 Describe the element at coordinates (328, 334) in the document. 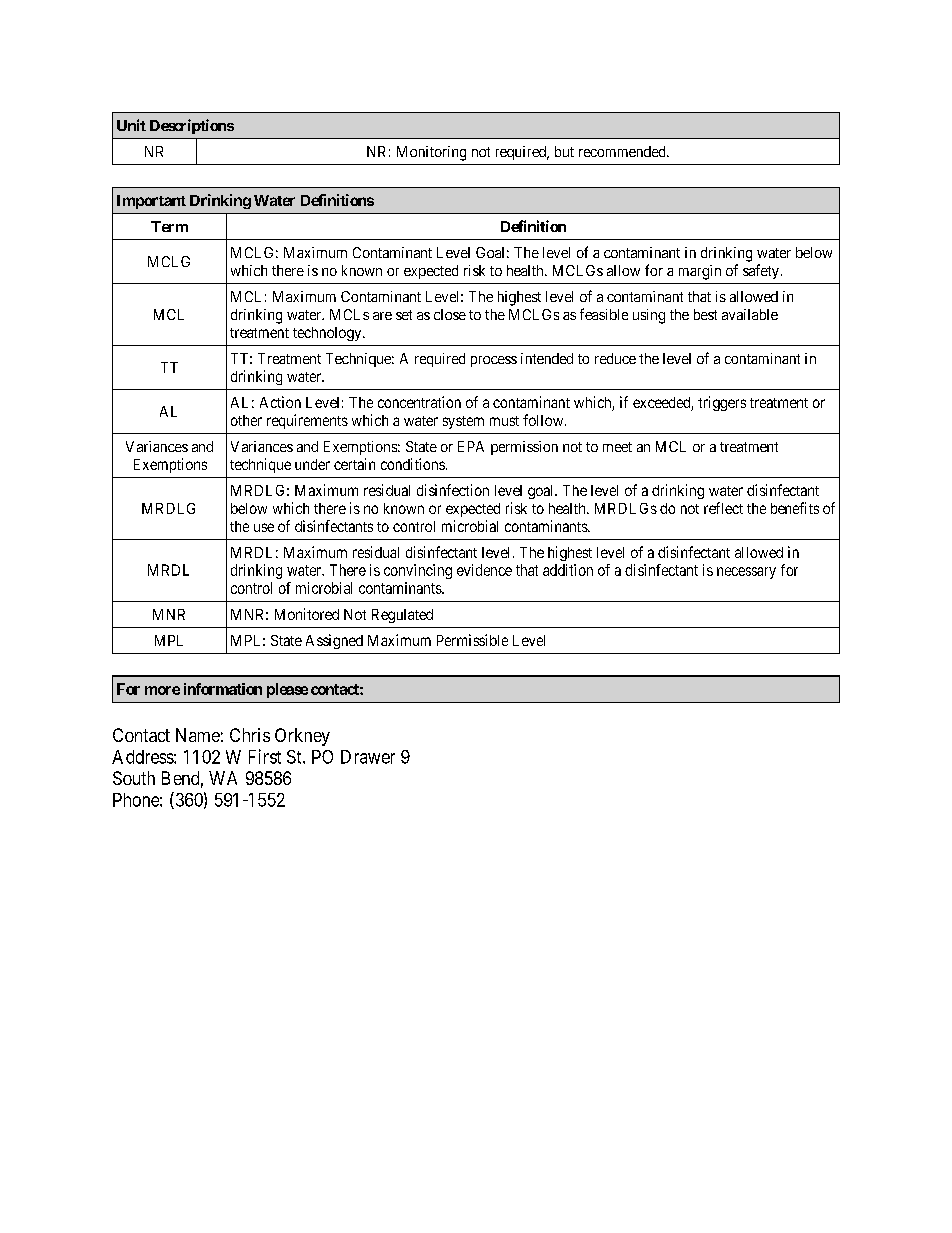

I see `technology` at that location.
